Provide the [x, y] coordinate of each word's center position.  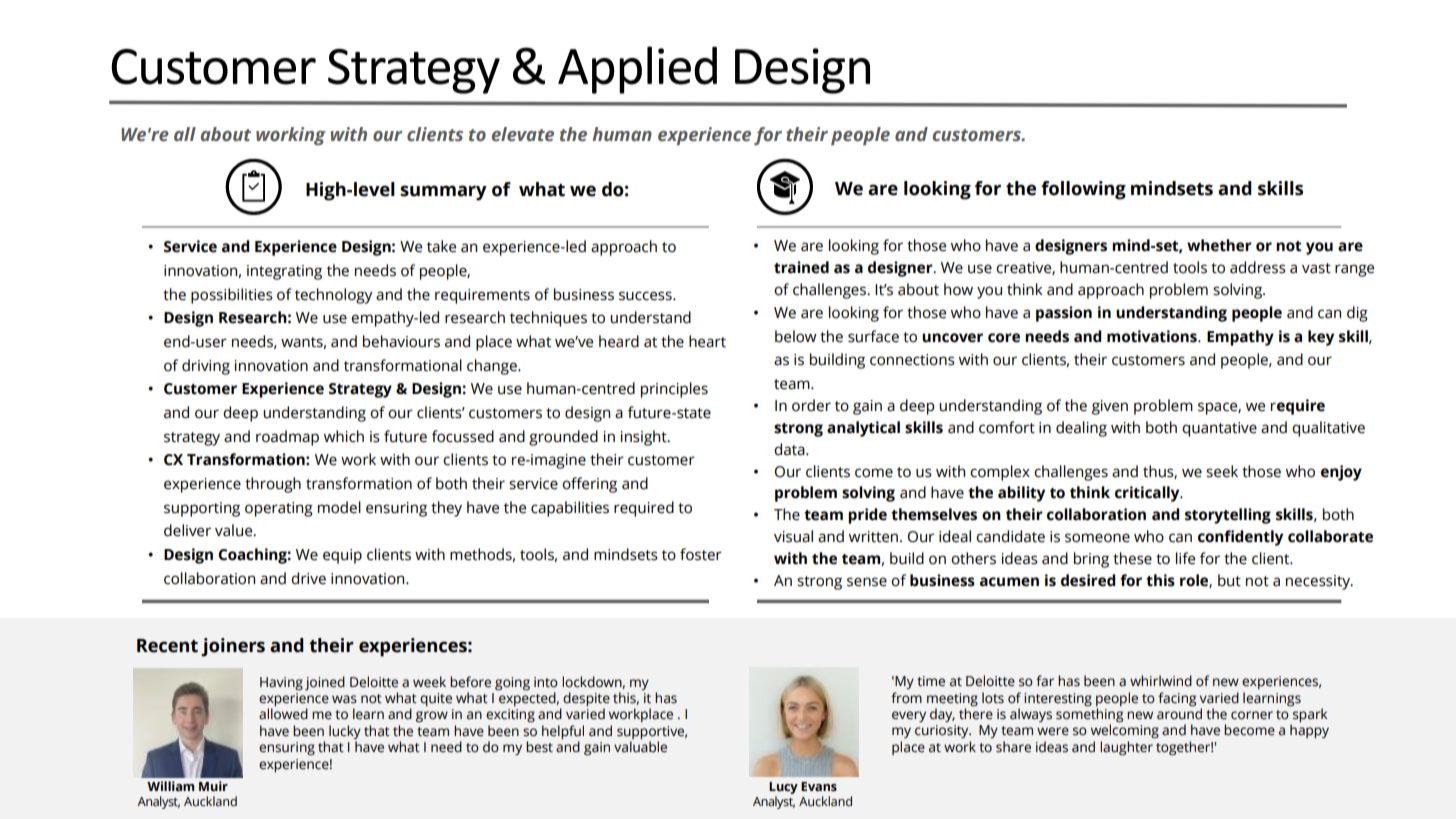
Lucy [783, 789]
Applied [637, 70]
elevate [523, 134]
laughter [1126, 748]
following [1083, 190]
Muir [213, 786]
